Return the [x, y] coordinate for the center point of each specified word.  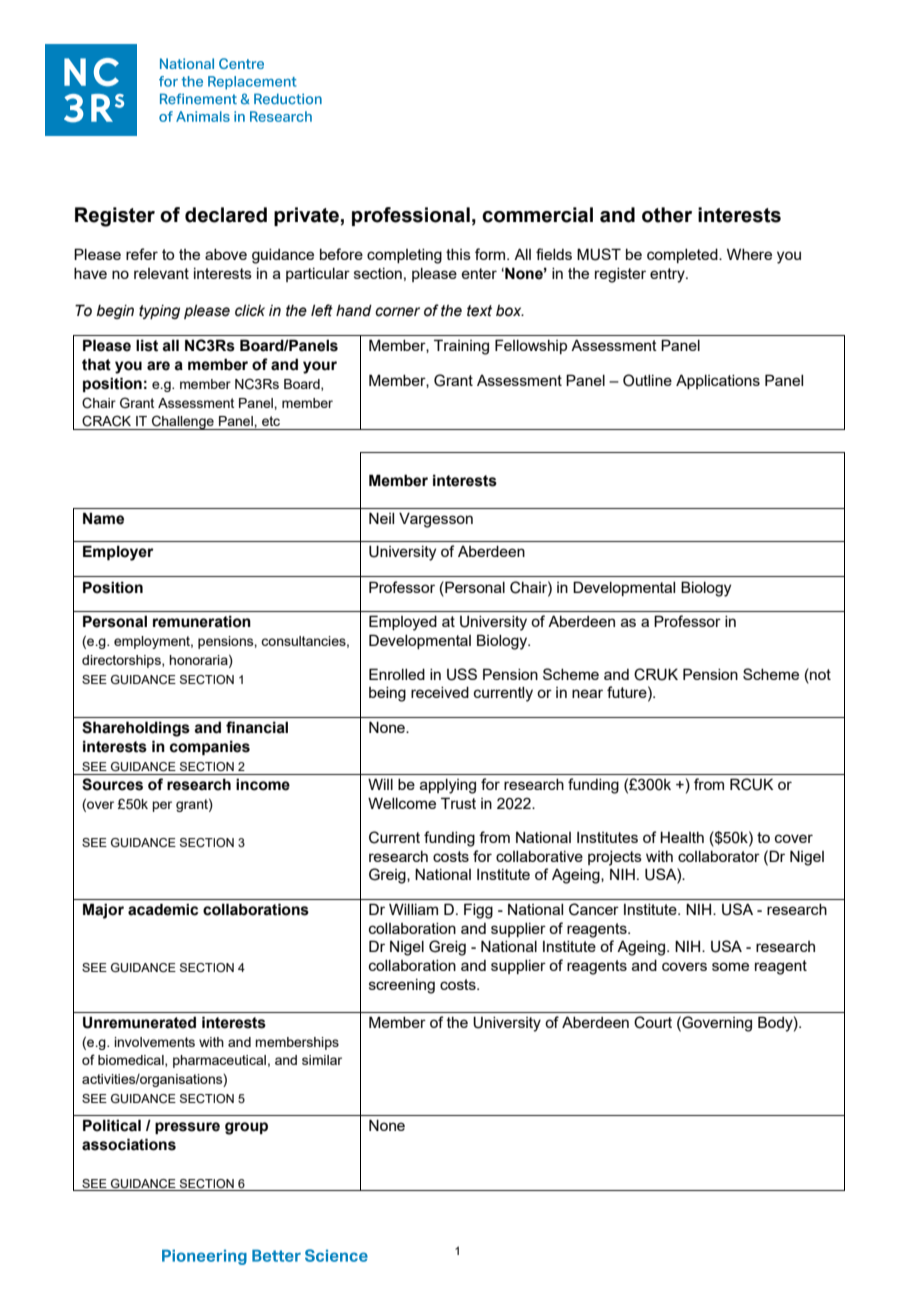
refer [142, 254]
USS [462, 674]
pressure [187, 1128]
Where [749, 254]
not [819, 674]
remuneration [202, 621]
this [458, 254]
